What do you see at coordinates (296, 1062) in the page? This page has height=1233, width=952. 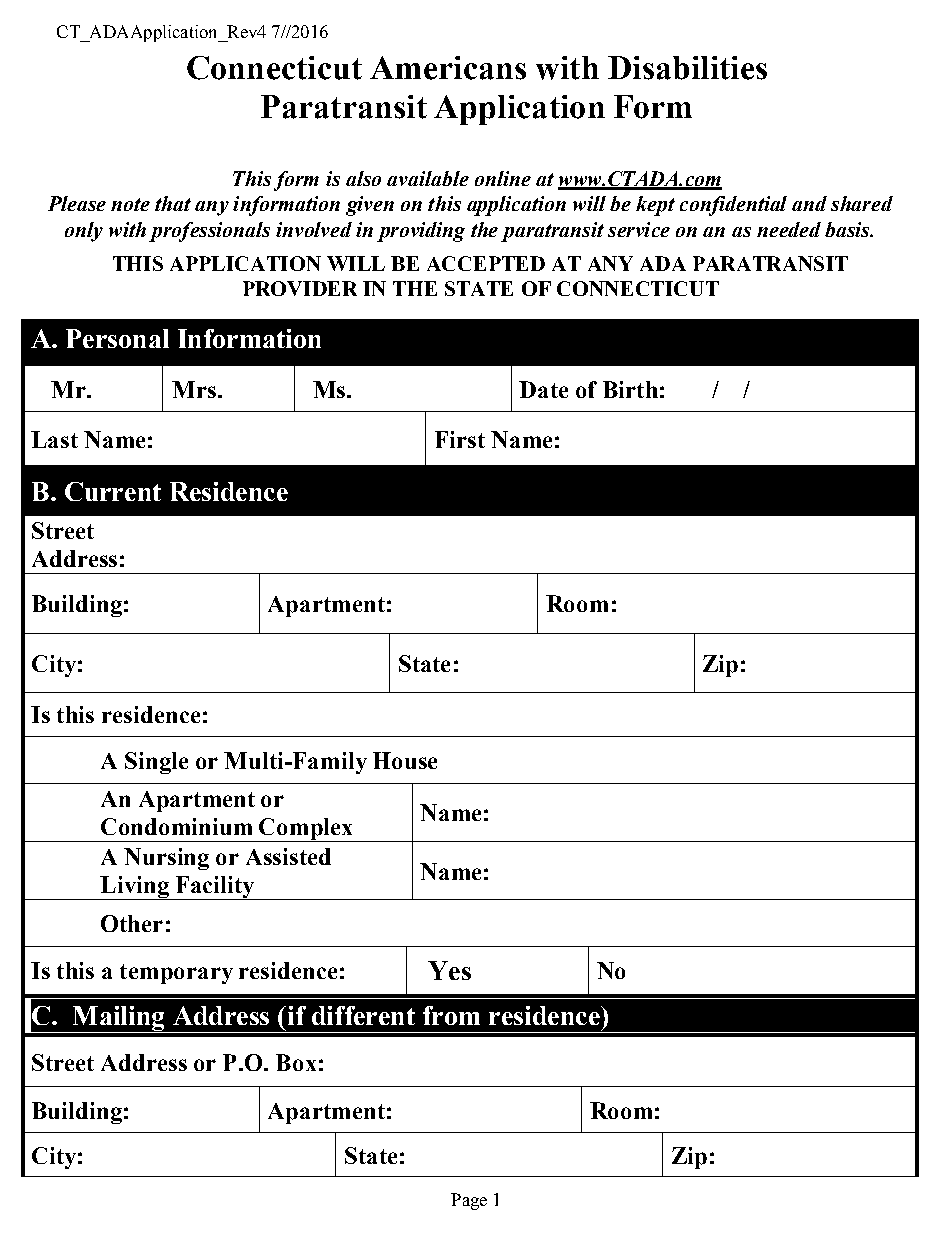 I see `Box` at bounding box center [296, 1062].
